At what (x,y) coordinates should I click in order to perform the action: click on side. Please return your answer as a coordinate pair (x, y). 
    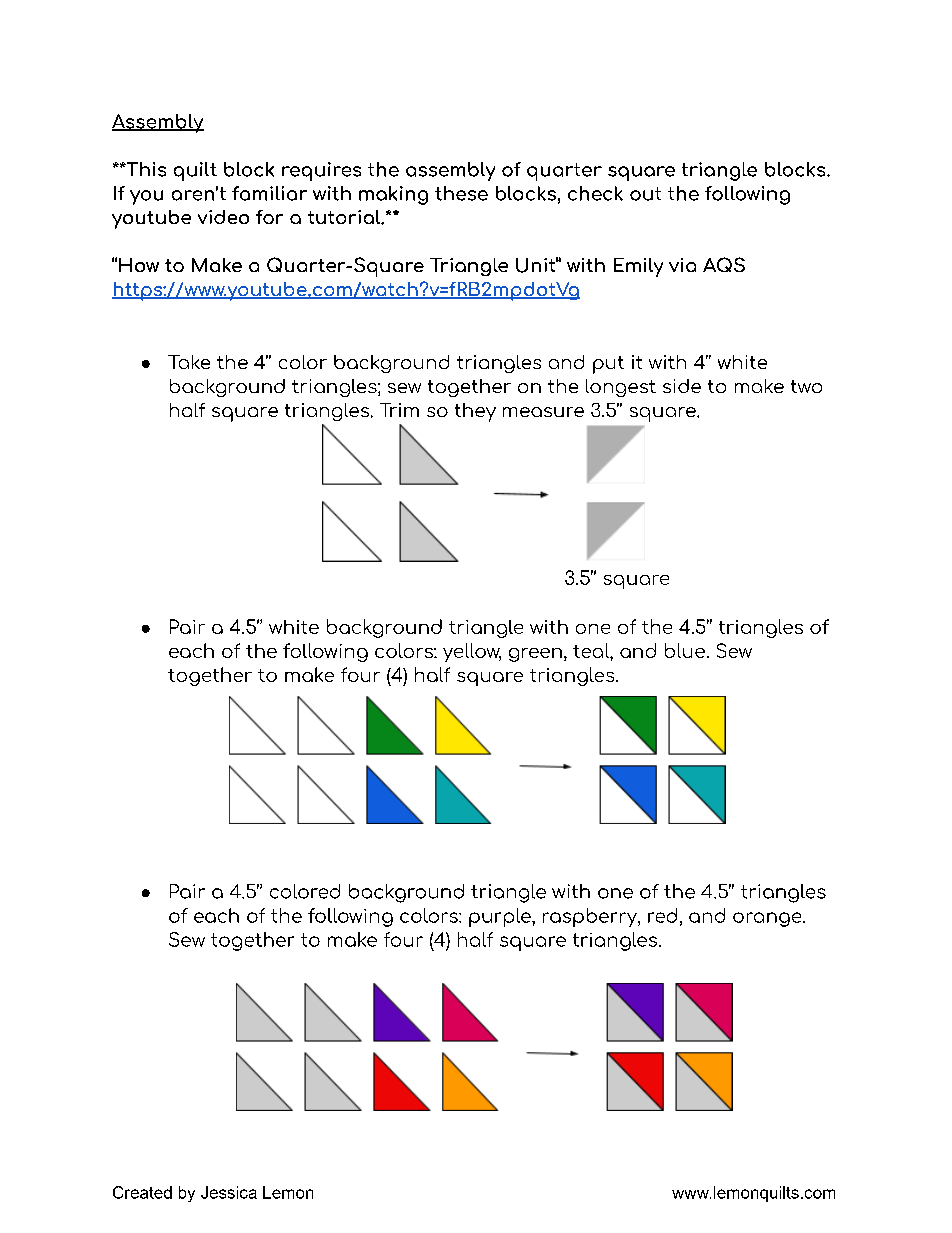
    Looking at the image, I should click on (682, 386).
